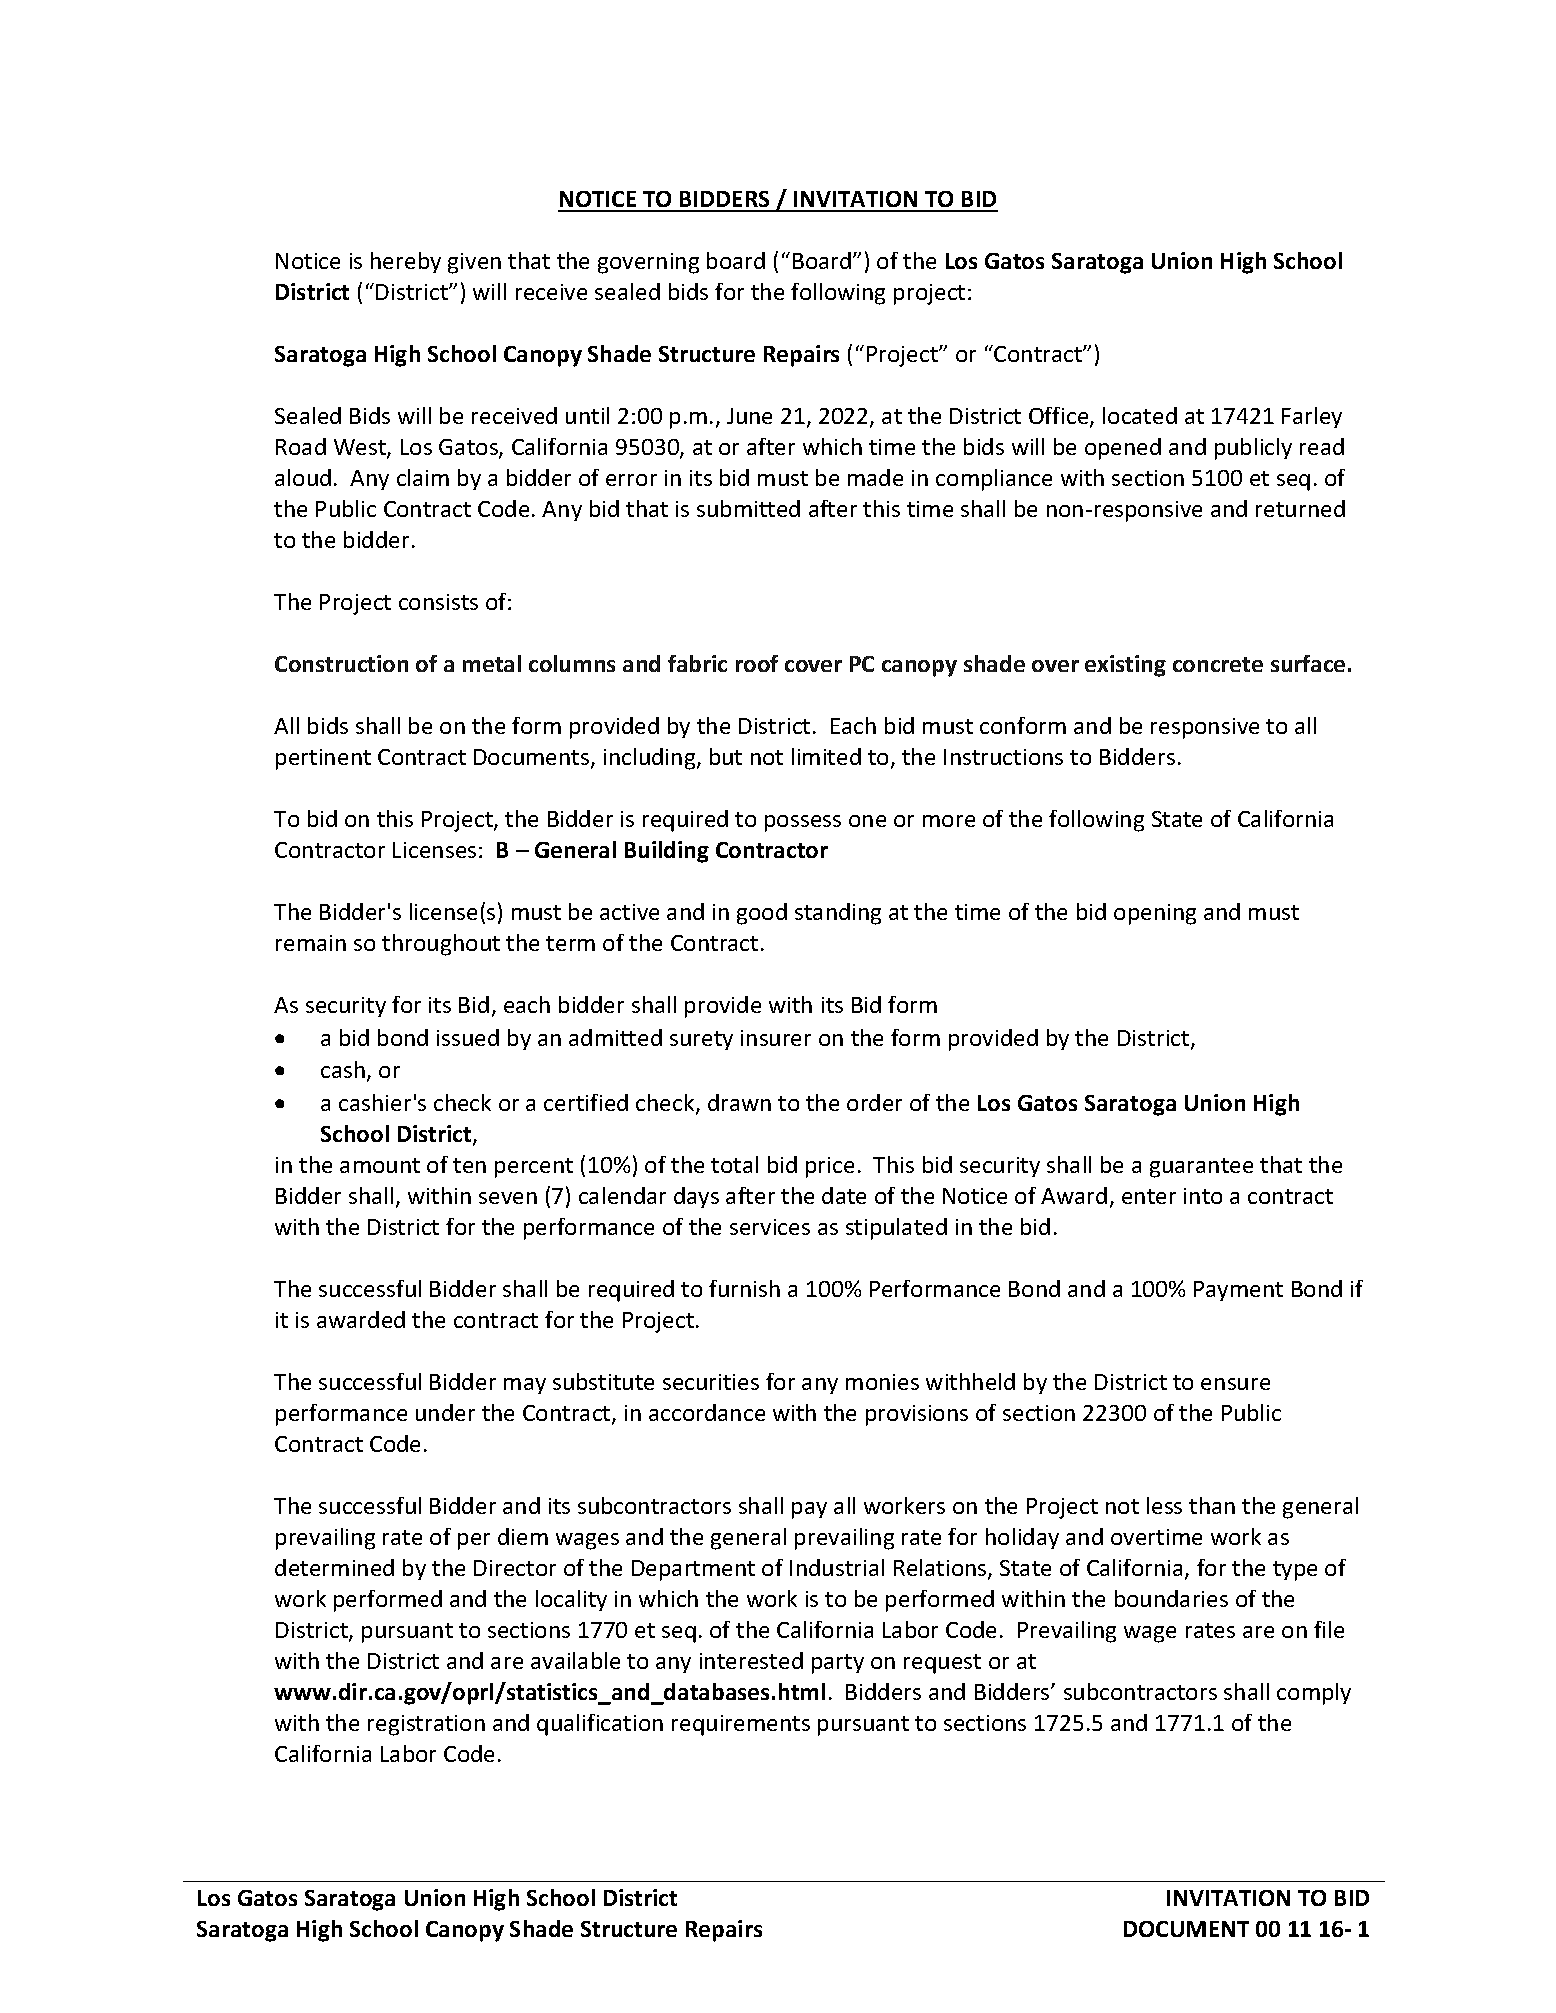 The image size is (1556, 2013). Describe the element at coordinates (770, 1227) in the screenshot. I see `services` at that location.
